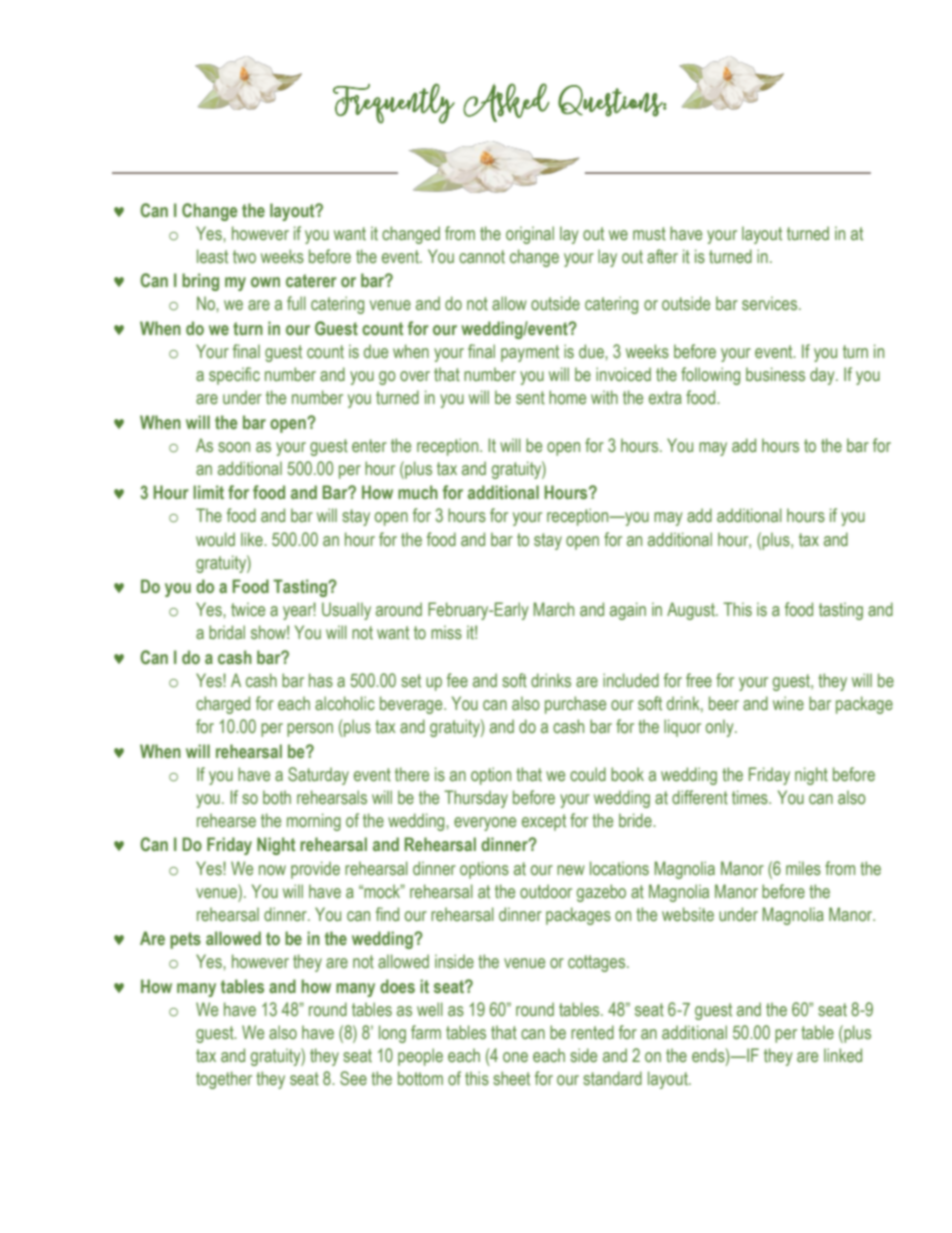  I want to click on August, so click(692, 611).
